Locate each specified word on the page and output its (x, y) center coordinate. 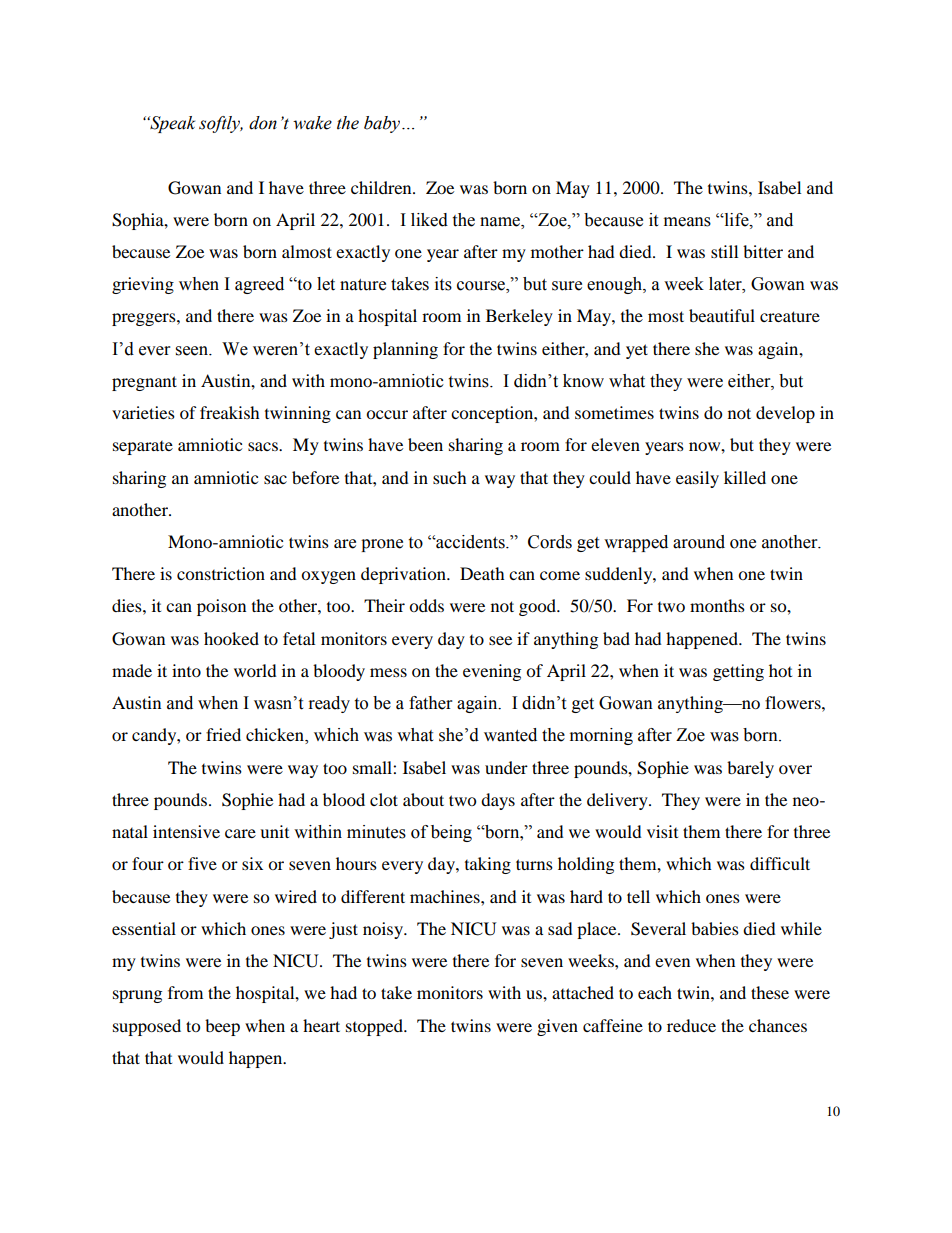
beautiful (722, 315)
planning (405, 350)
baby (382, 124)
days (498, 801)
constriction (221, 573)
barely (750, 769)
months (717, 605)
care (240, 833)
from (185, 992)
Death (482, 573)
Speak (171, 124)
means (687, 222)
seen (193, 351)
